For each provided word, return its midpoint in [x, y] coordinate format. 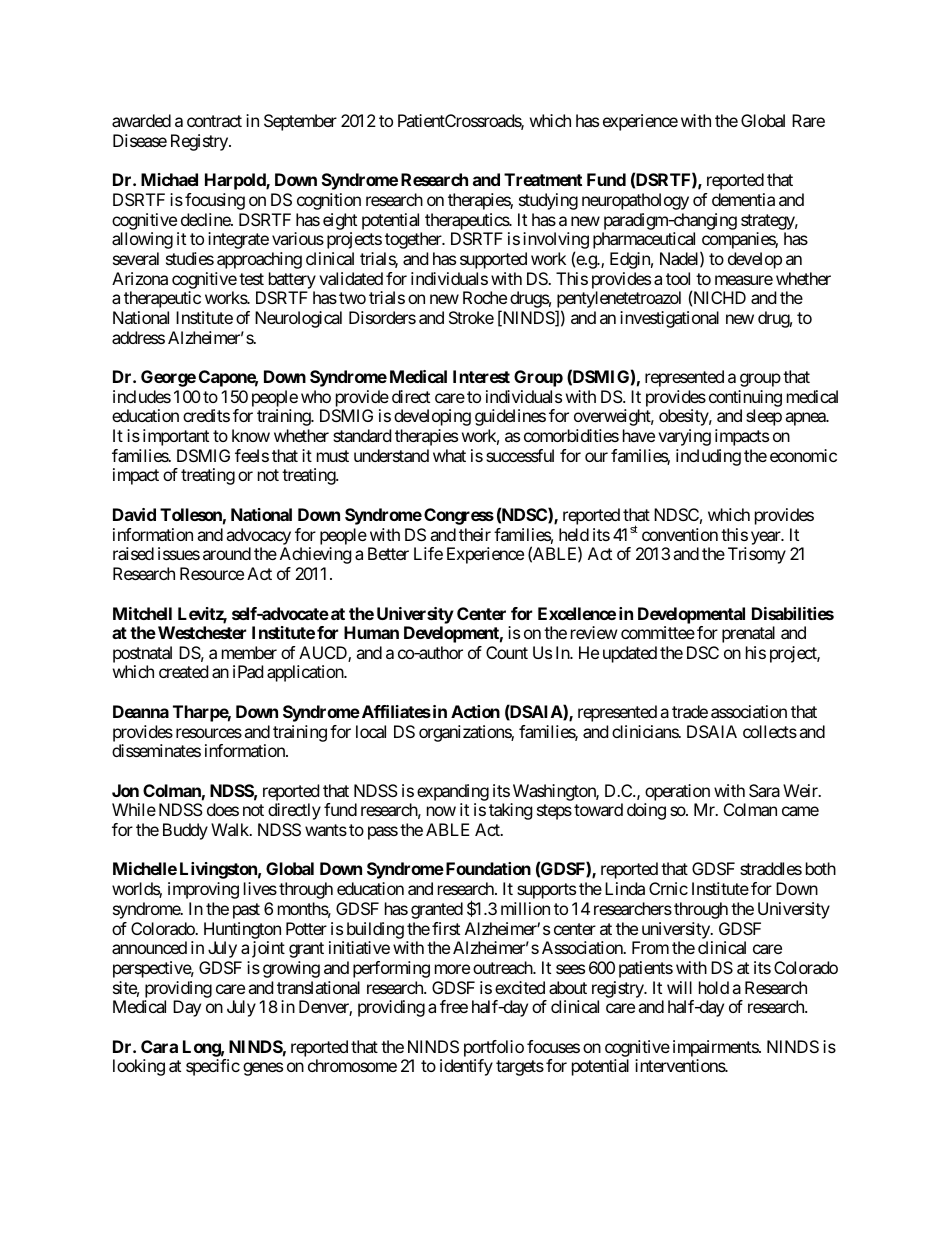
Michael [169, 179]
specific [213, 1067]
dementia [743, 199]
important [176, 437]
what [449, 455]
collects [770, 731]
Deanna [141, 711]
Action [475, 711]
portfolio [494, 1048]
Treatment [543, 179]
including [708, 457]
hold [714, 987]
